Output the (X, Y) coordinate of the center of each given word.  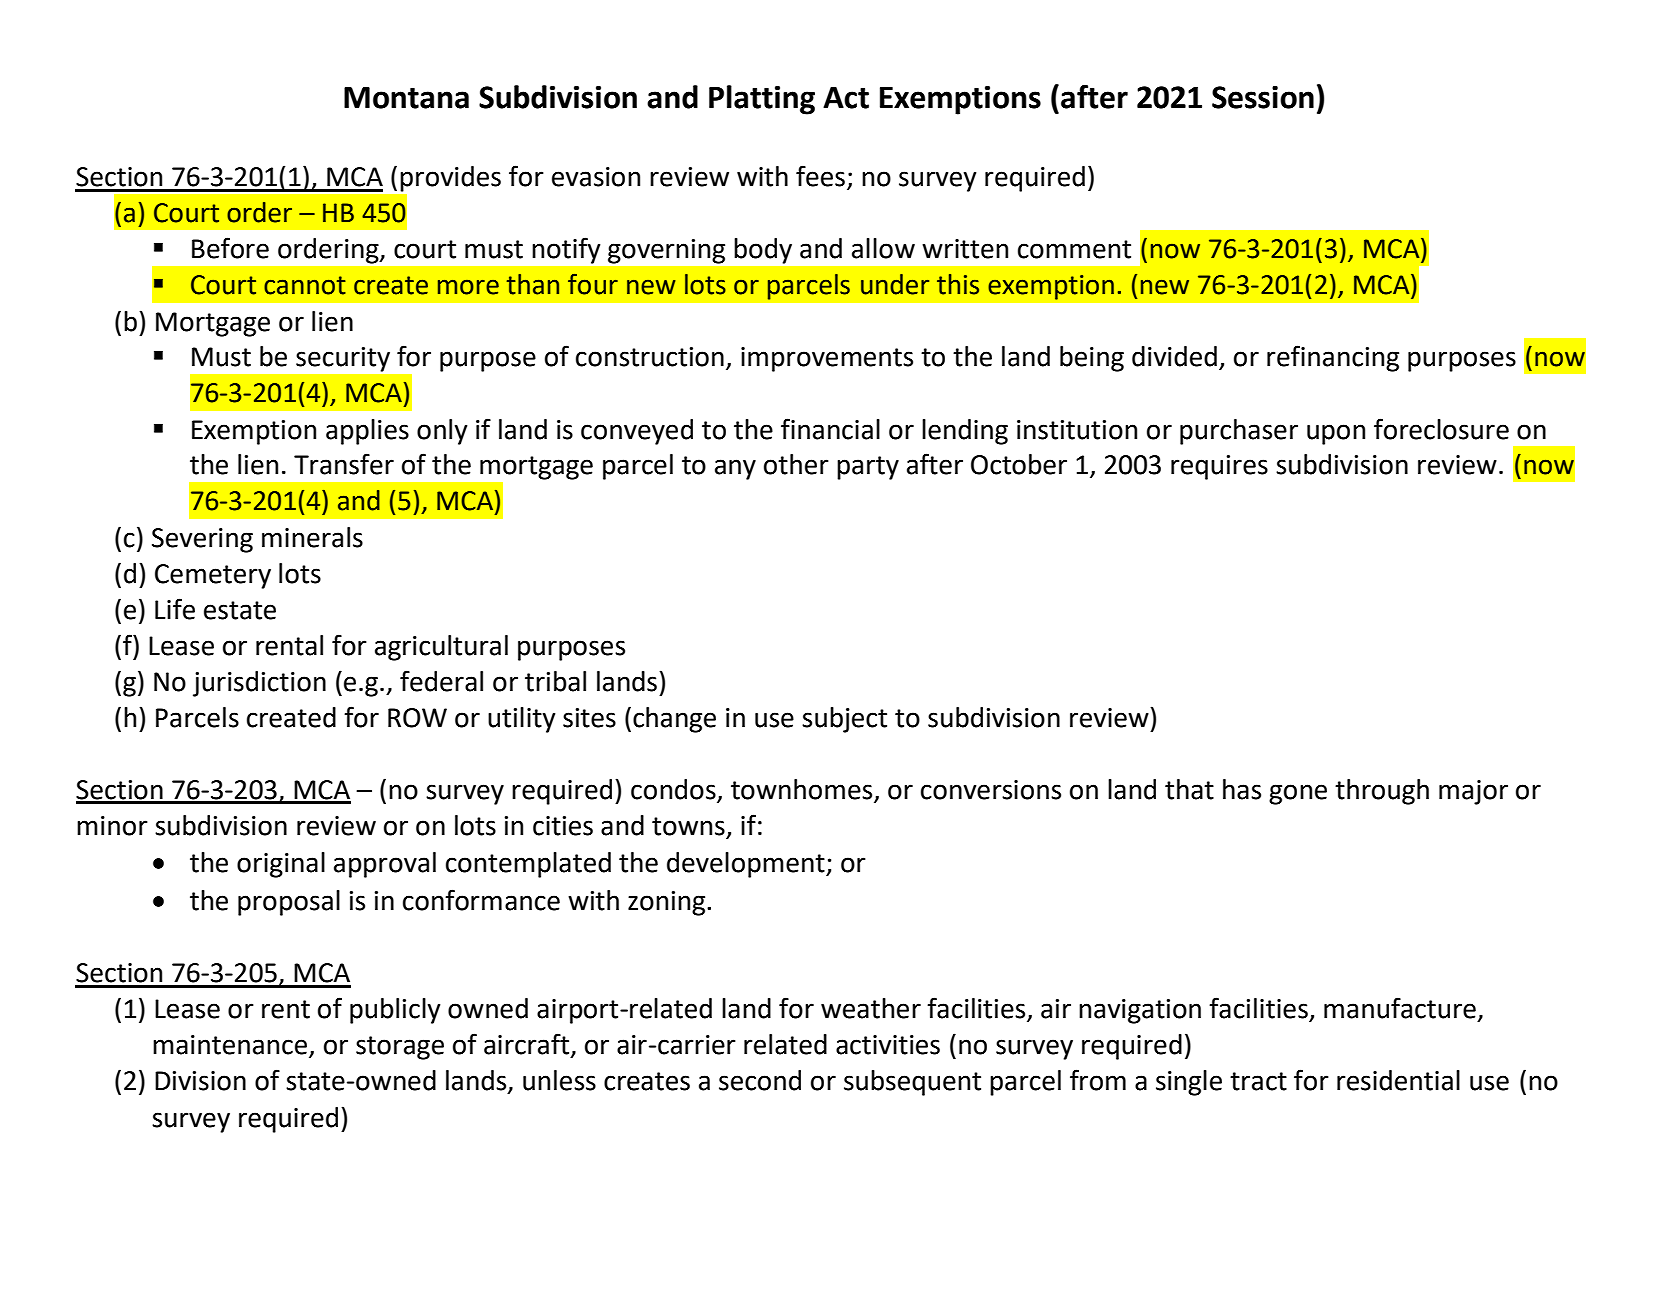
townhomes (801, 789)
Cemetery (213, 576)
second (760, 1080)
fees (820, 176)
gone (1298, 794)
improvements (827, 359)
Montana (406, 98)
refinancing (1333, 358)
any (735, 469)
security (343, 359)
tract (1258, 1081)
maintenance (231, 1046)
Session (1263, 97)
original (281, 865)
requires (1219, 467)
